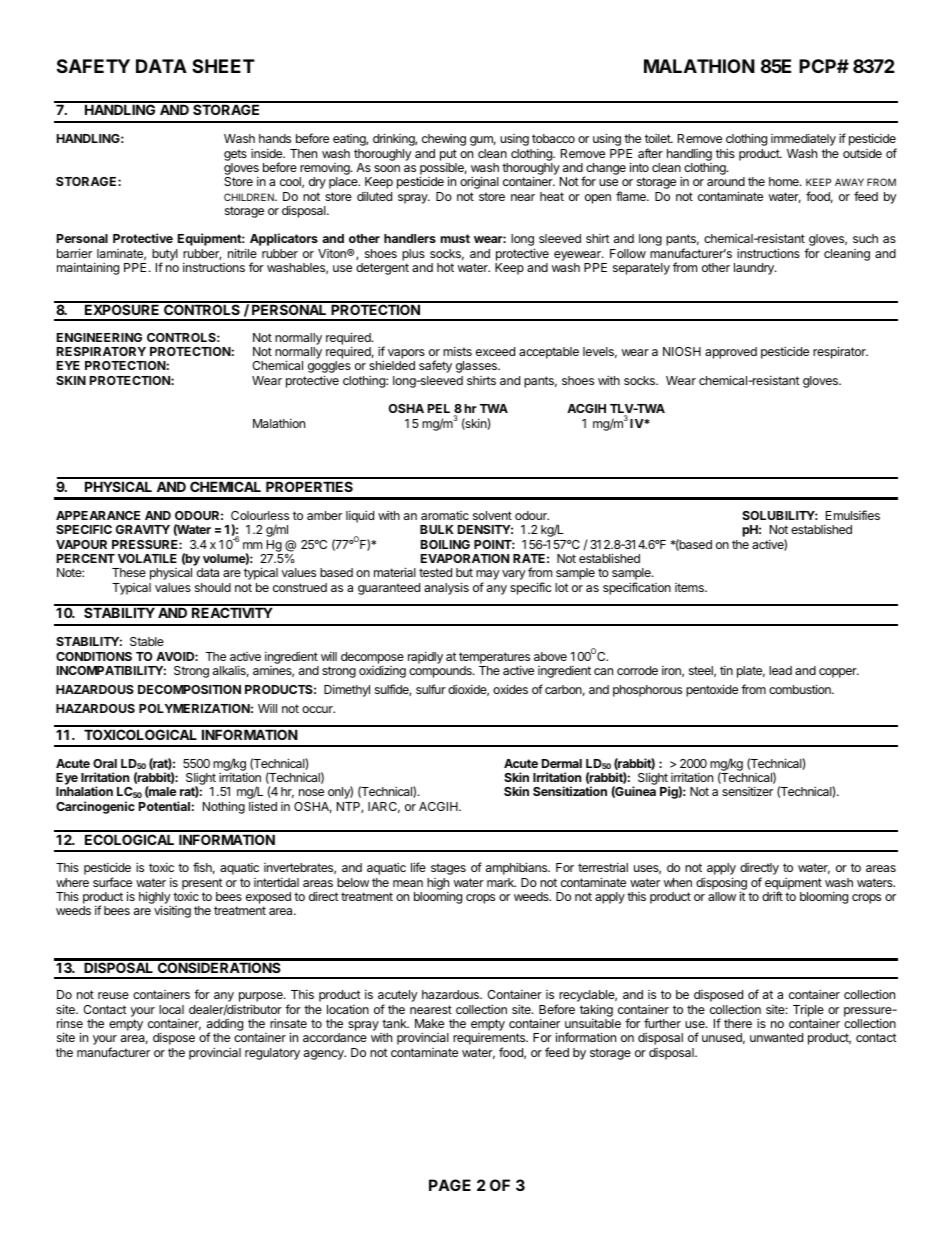 The image size is (952, 1233). Describe the element at coordinates (223, 66) in the image. I see `SHEET` at that location.
